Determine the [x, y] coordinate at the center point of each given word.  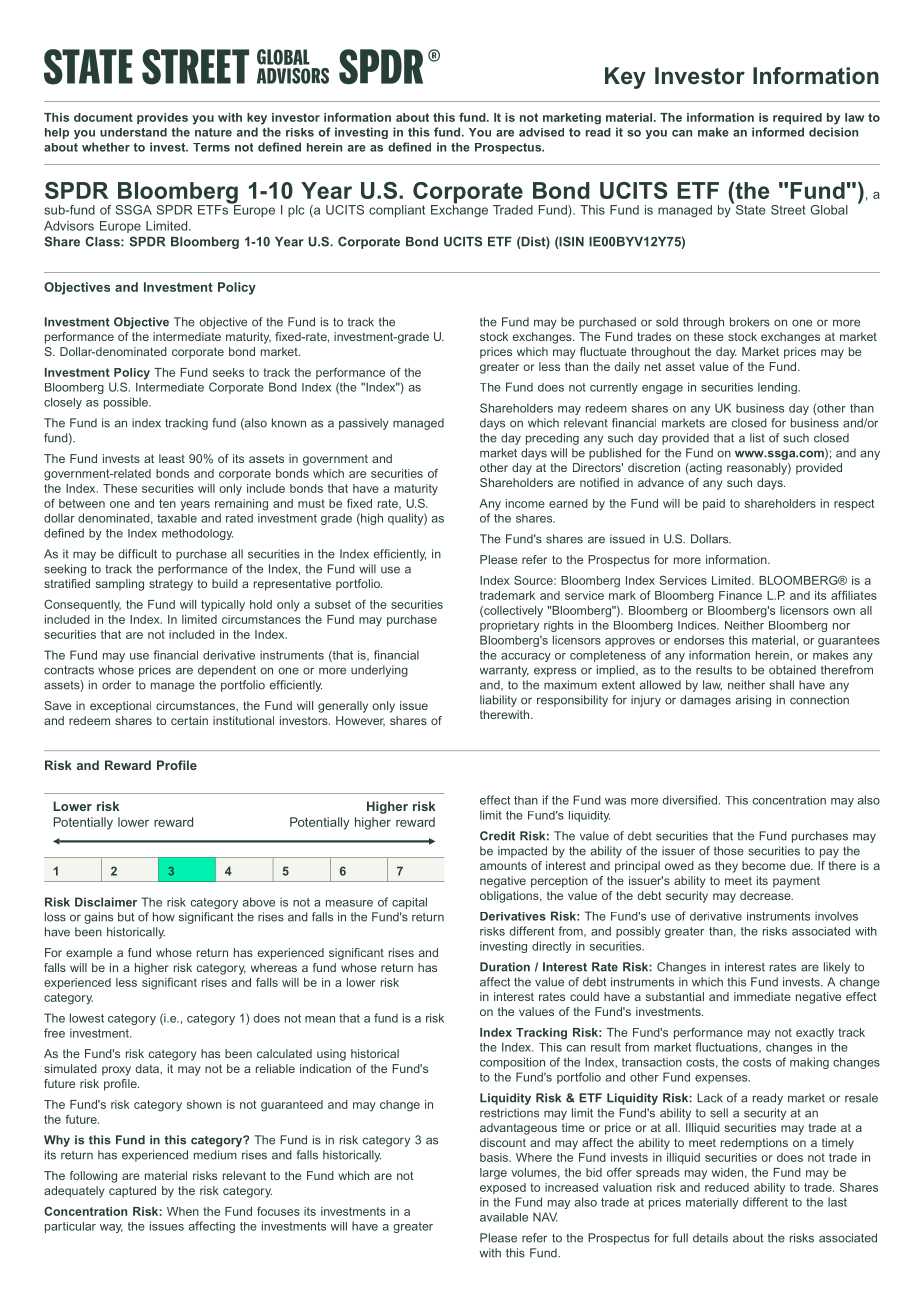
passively [364, 424]
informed [778, 132]
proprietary [509, 626]
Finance [740, 595]
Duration [505, 967]
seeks [228, 372]
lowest [87, 1018]
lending [778, 388]
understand [133, 132]
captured [132, 1192]
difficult [138, 554]
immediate [762, 996]
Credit [497, 836]
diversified [689, 800]
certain [189, 720]
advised [541, 132]
